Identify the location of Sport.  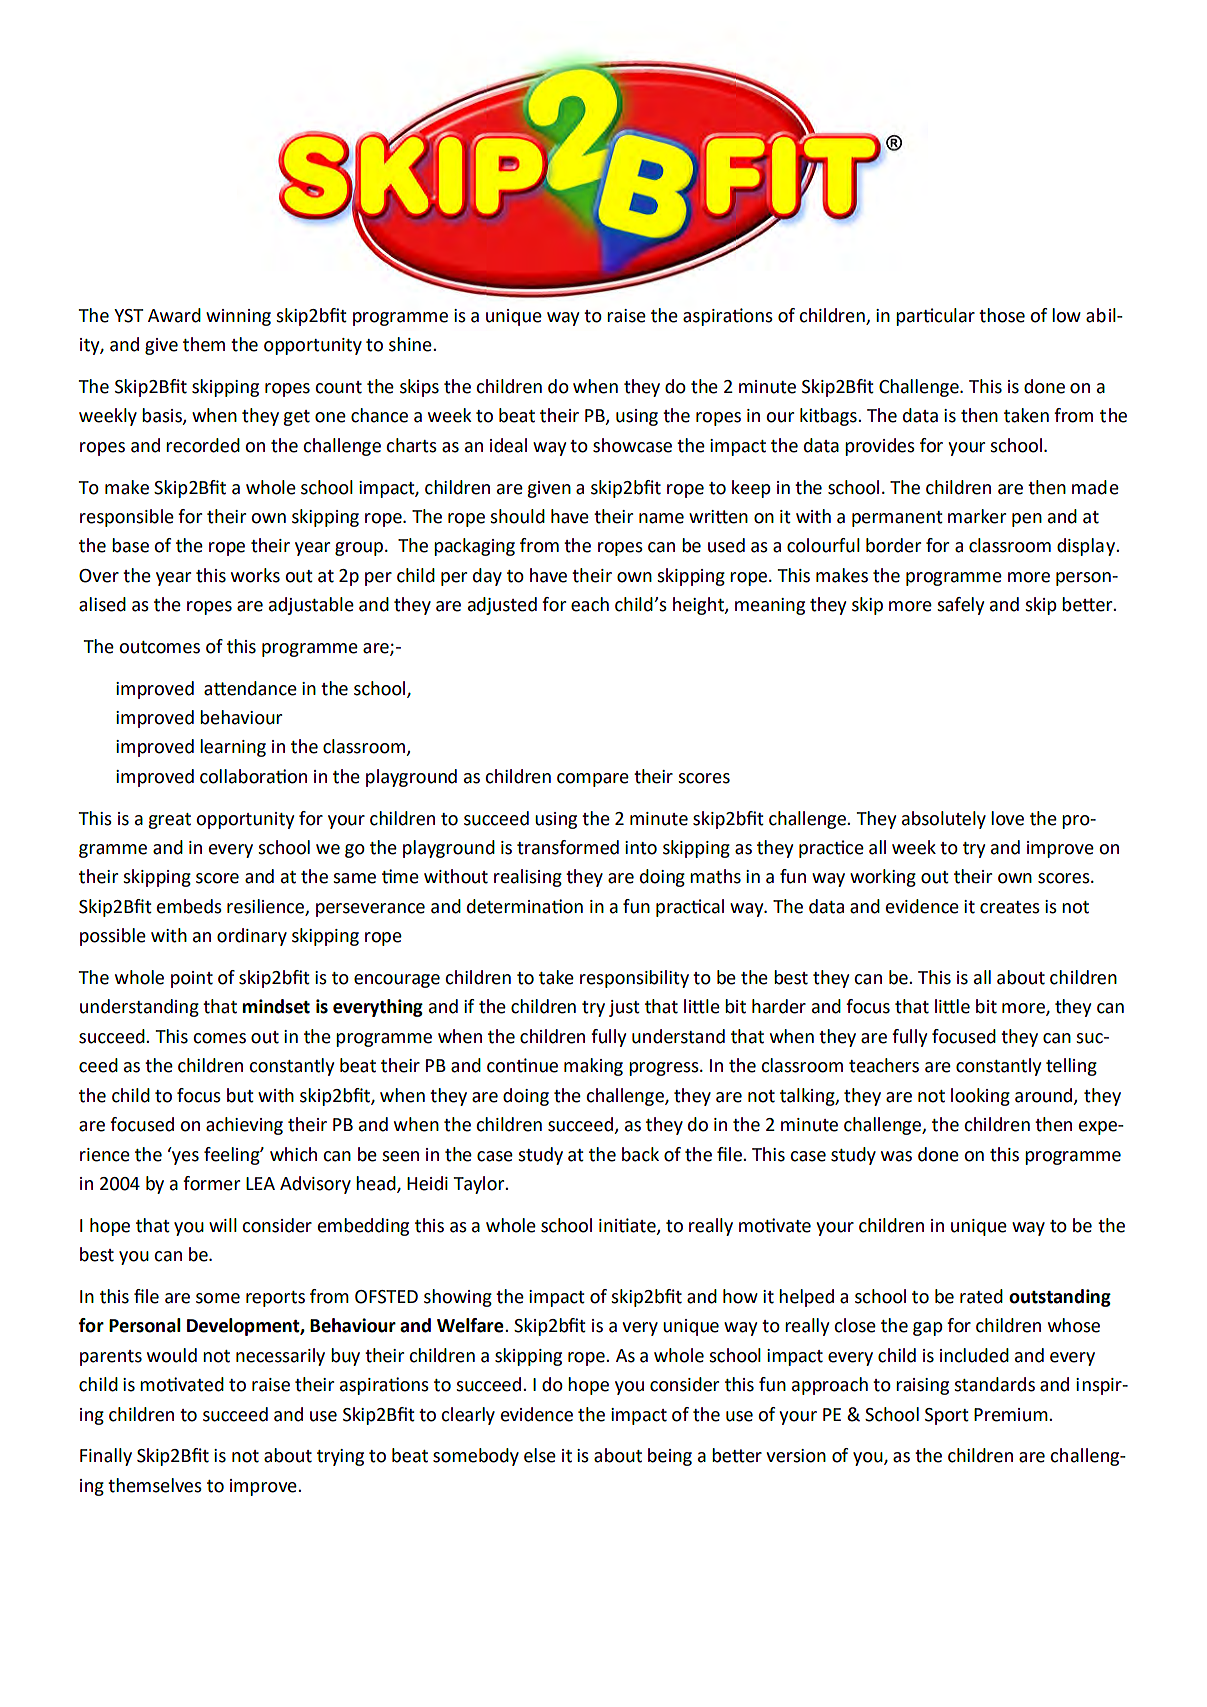
(947, 1416).
